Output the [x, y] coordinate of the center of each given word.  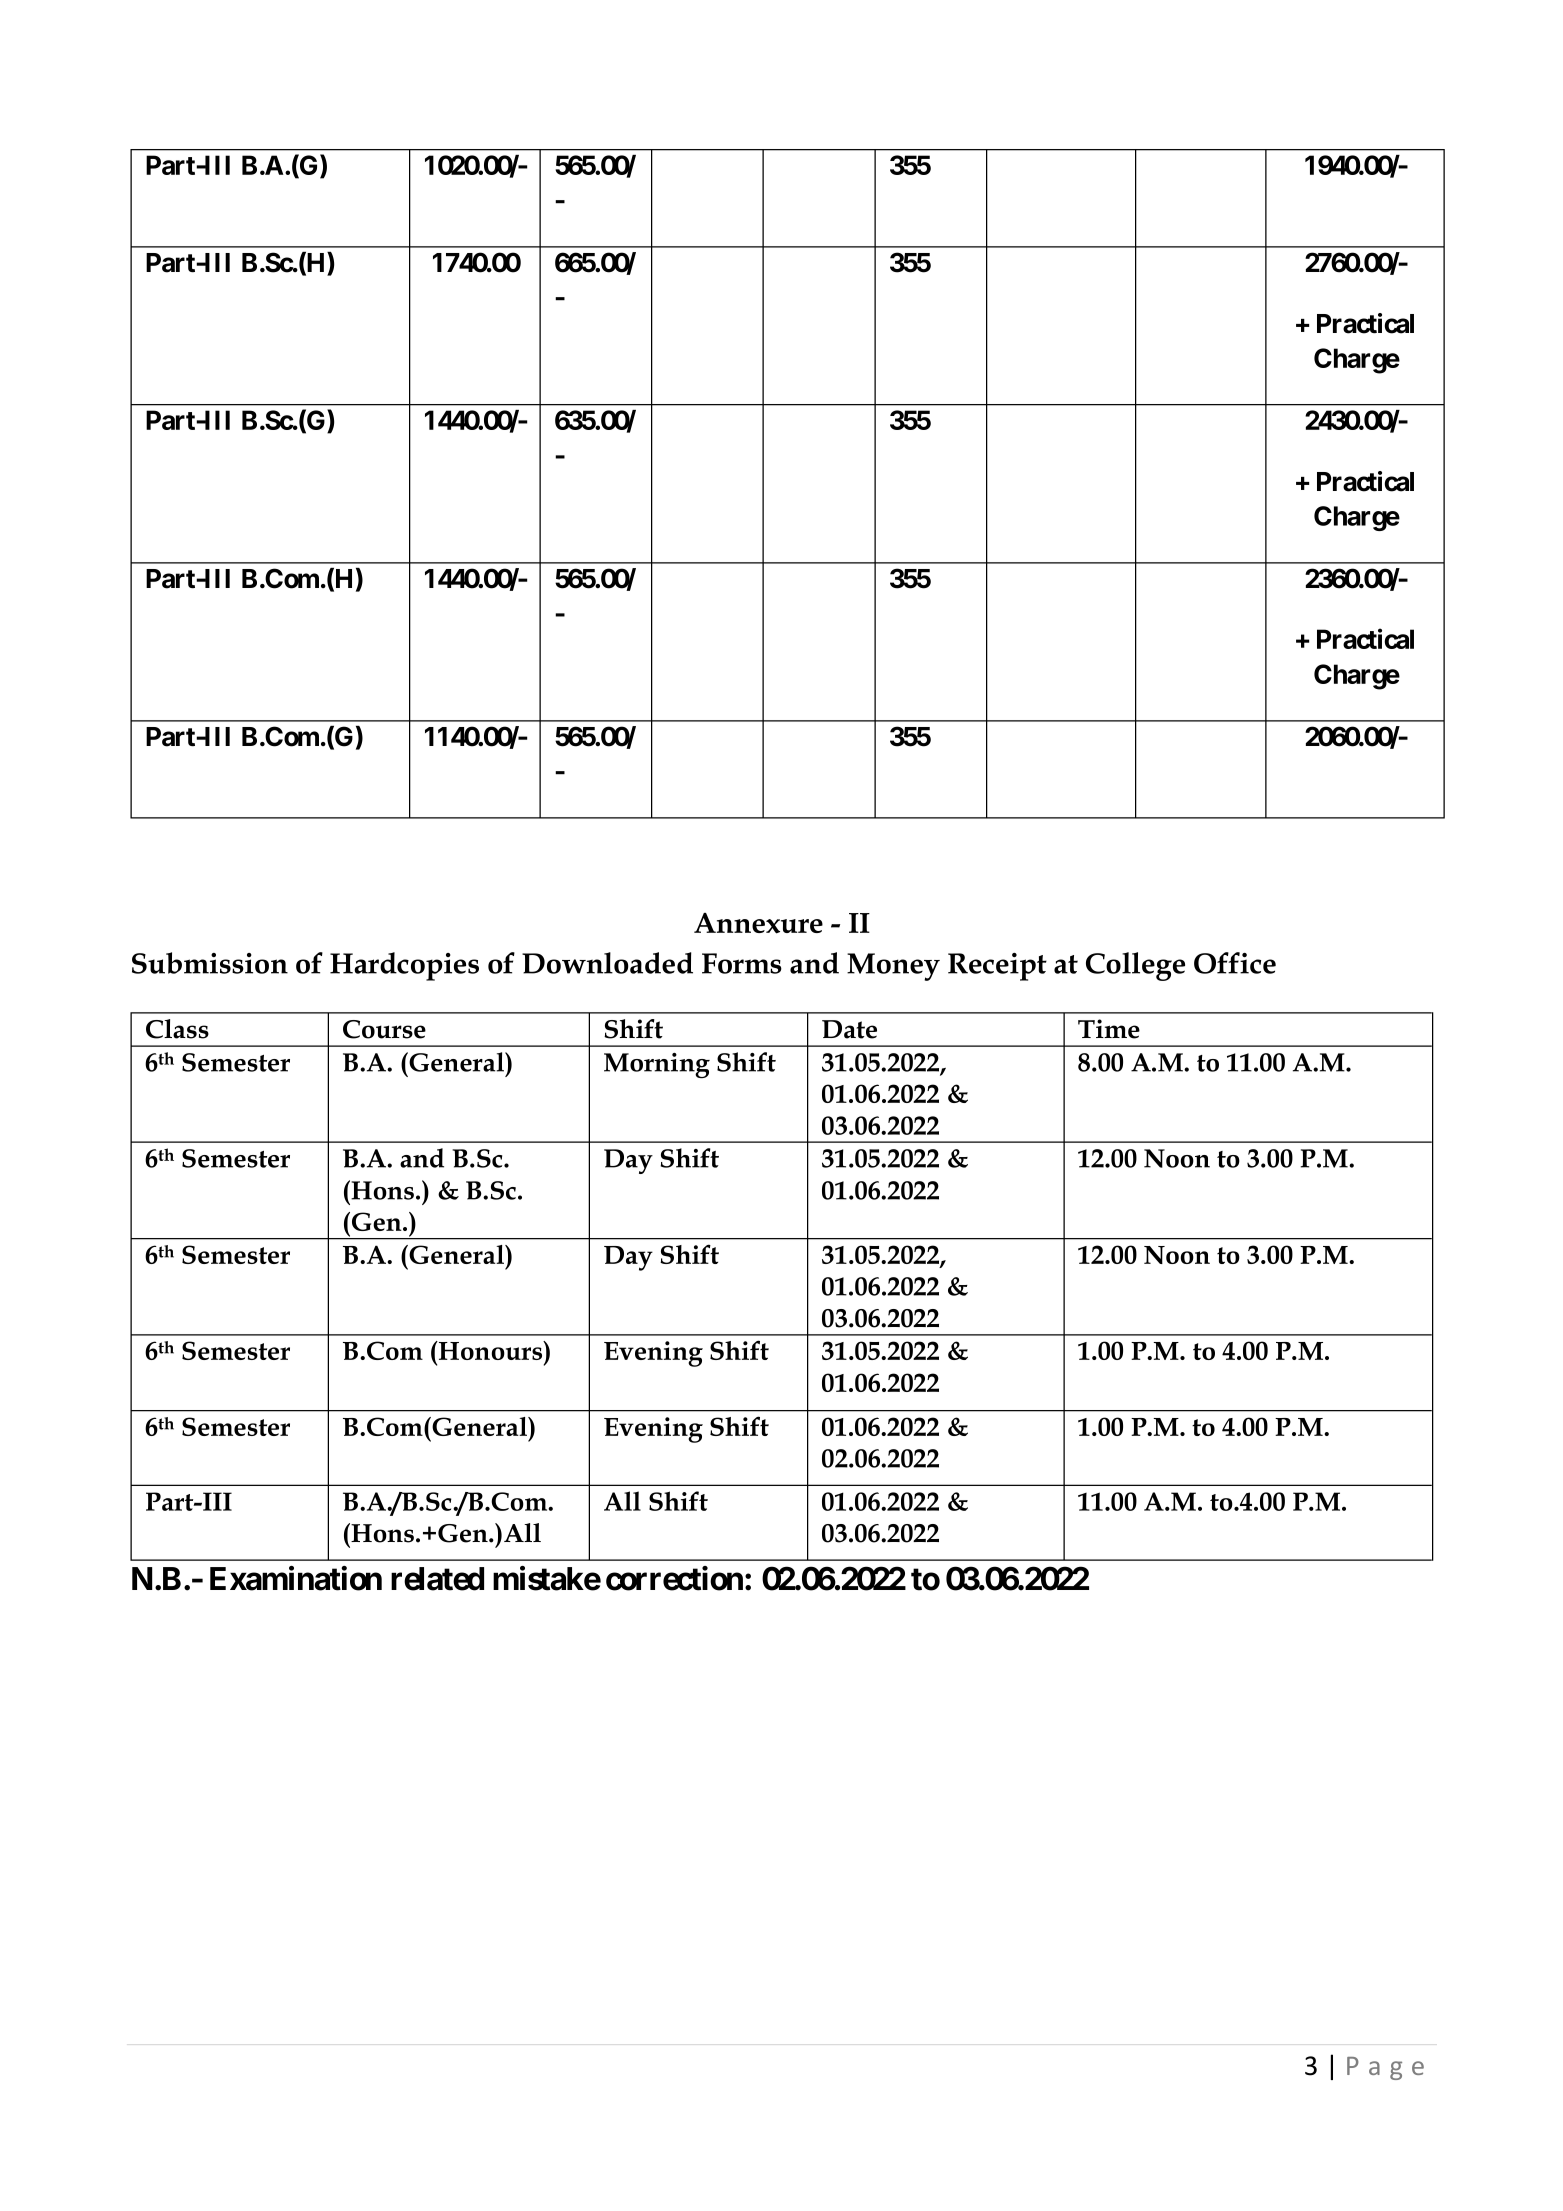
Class [177, 1029]
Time [1109, 1029]
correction [674, 1578]
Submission [210, 963]
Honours [491, 1350]
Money [893, 967]
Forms [742, 963]
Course [384, 1029]
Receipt [997, 967]
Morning [657, 1065]
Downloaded [607, 963]
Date [849, 1029]
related [437, 1579]
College [1135, 966]
